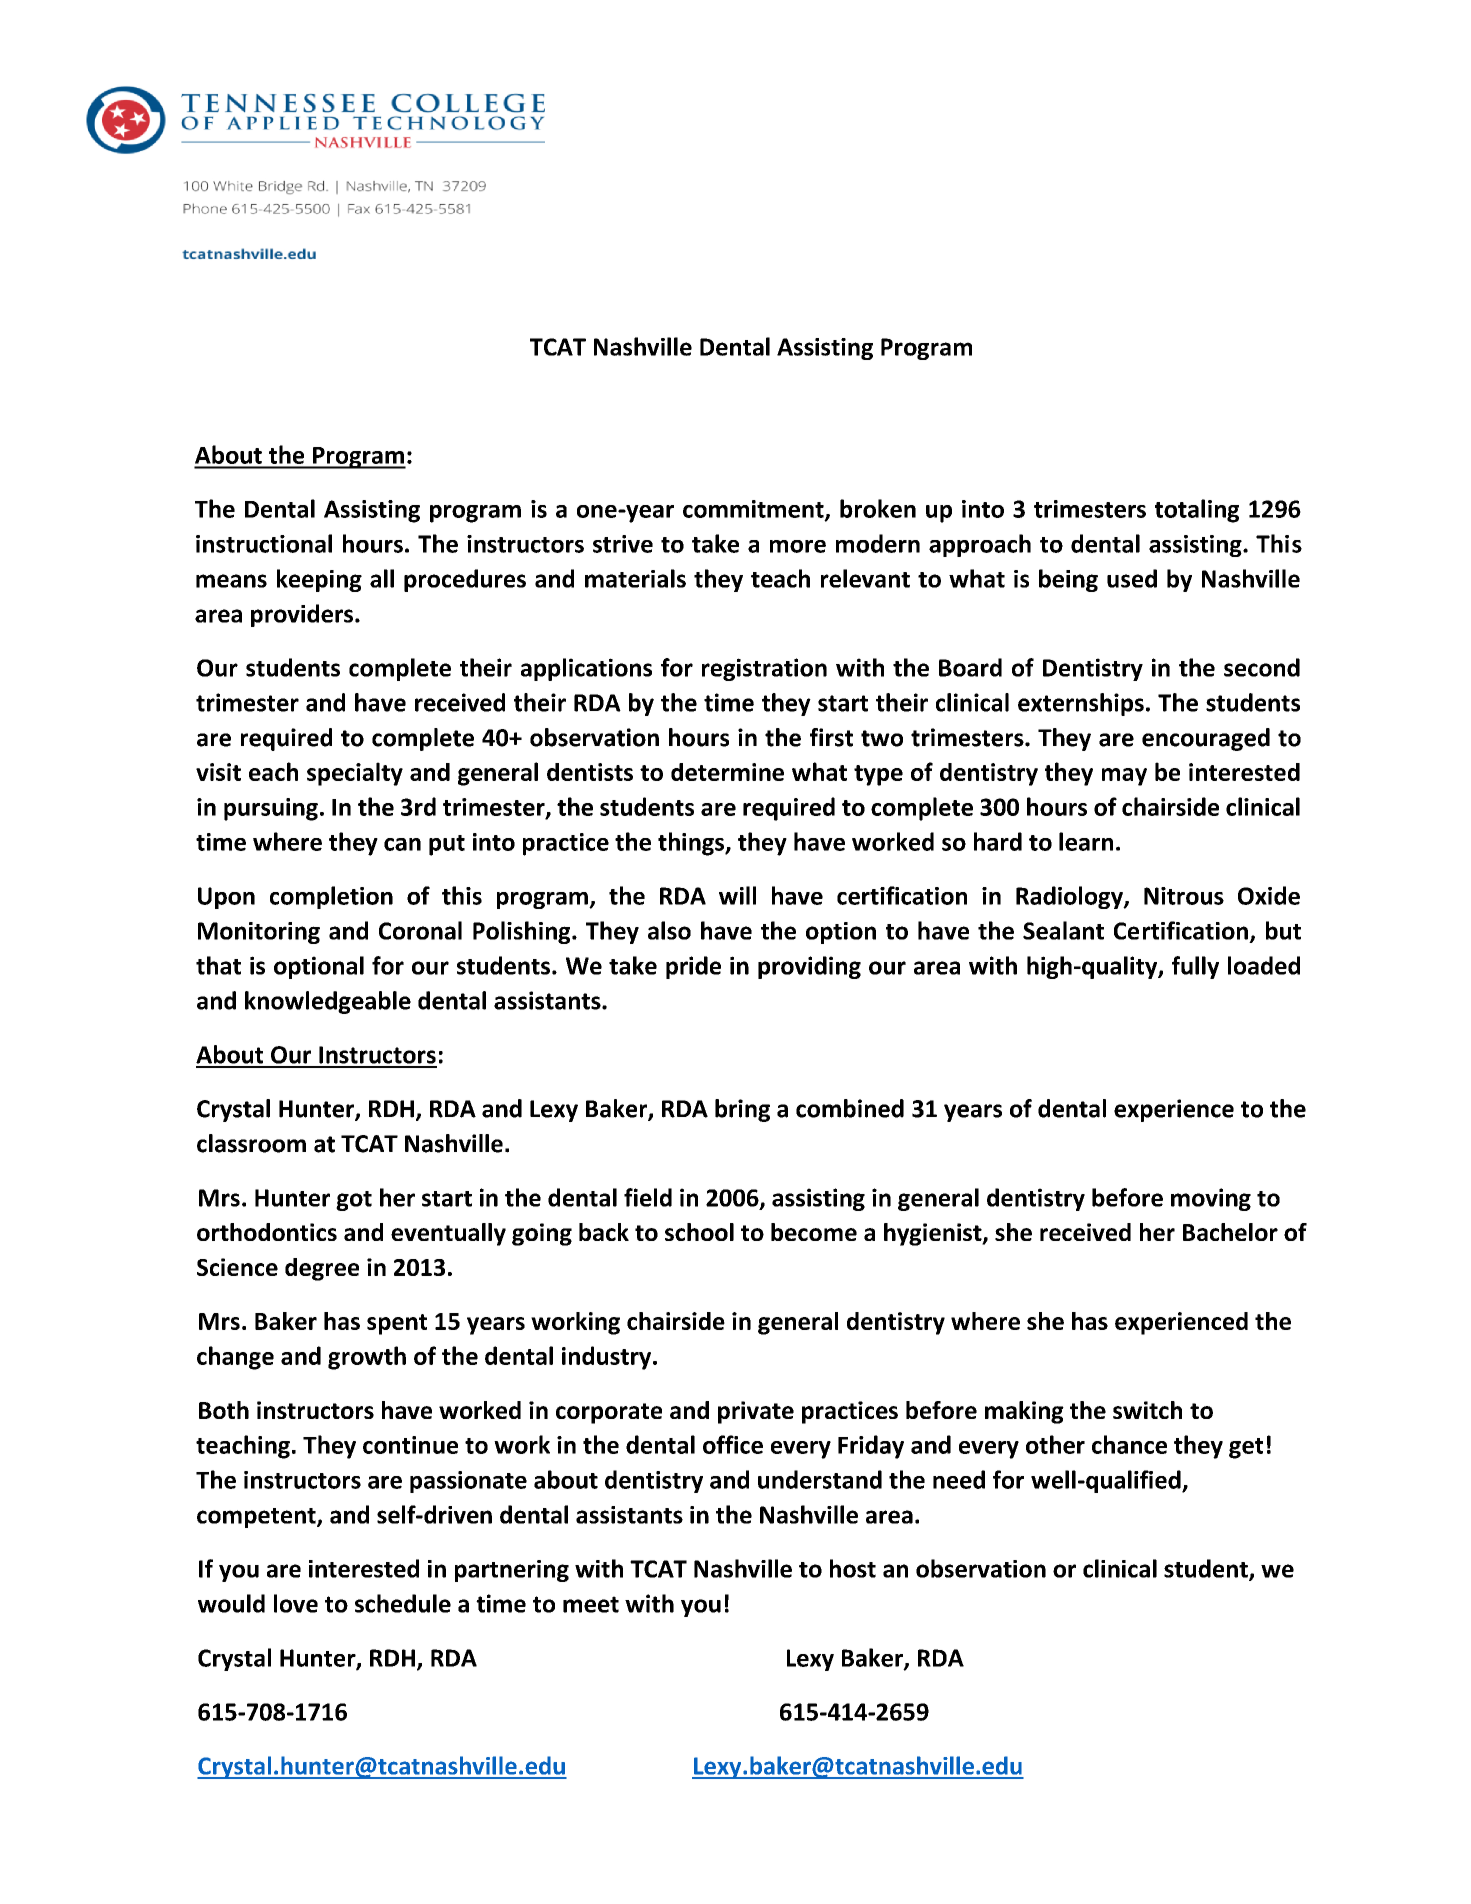 The width and height of the screenshot is (1471, 1904). I want to click on more, so click(798, 546).
